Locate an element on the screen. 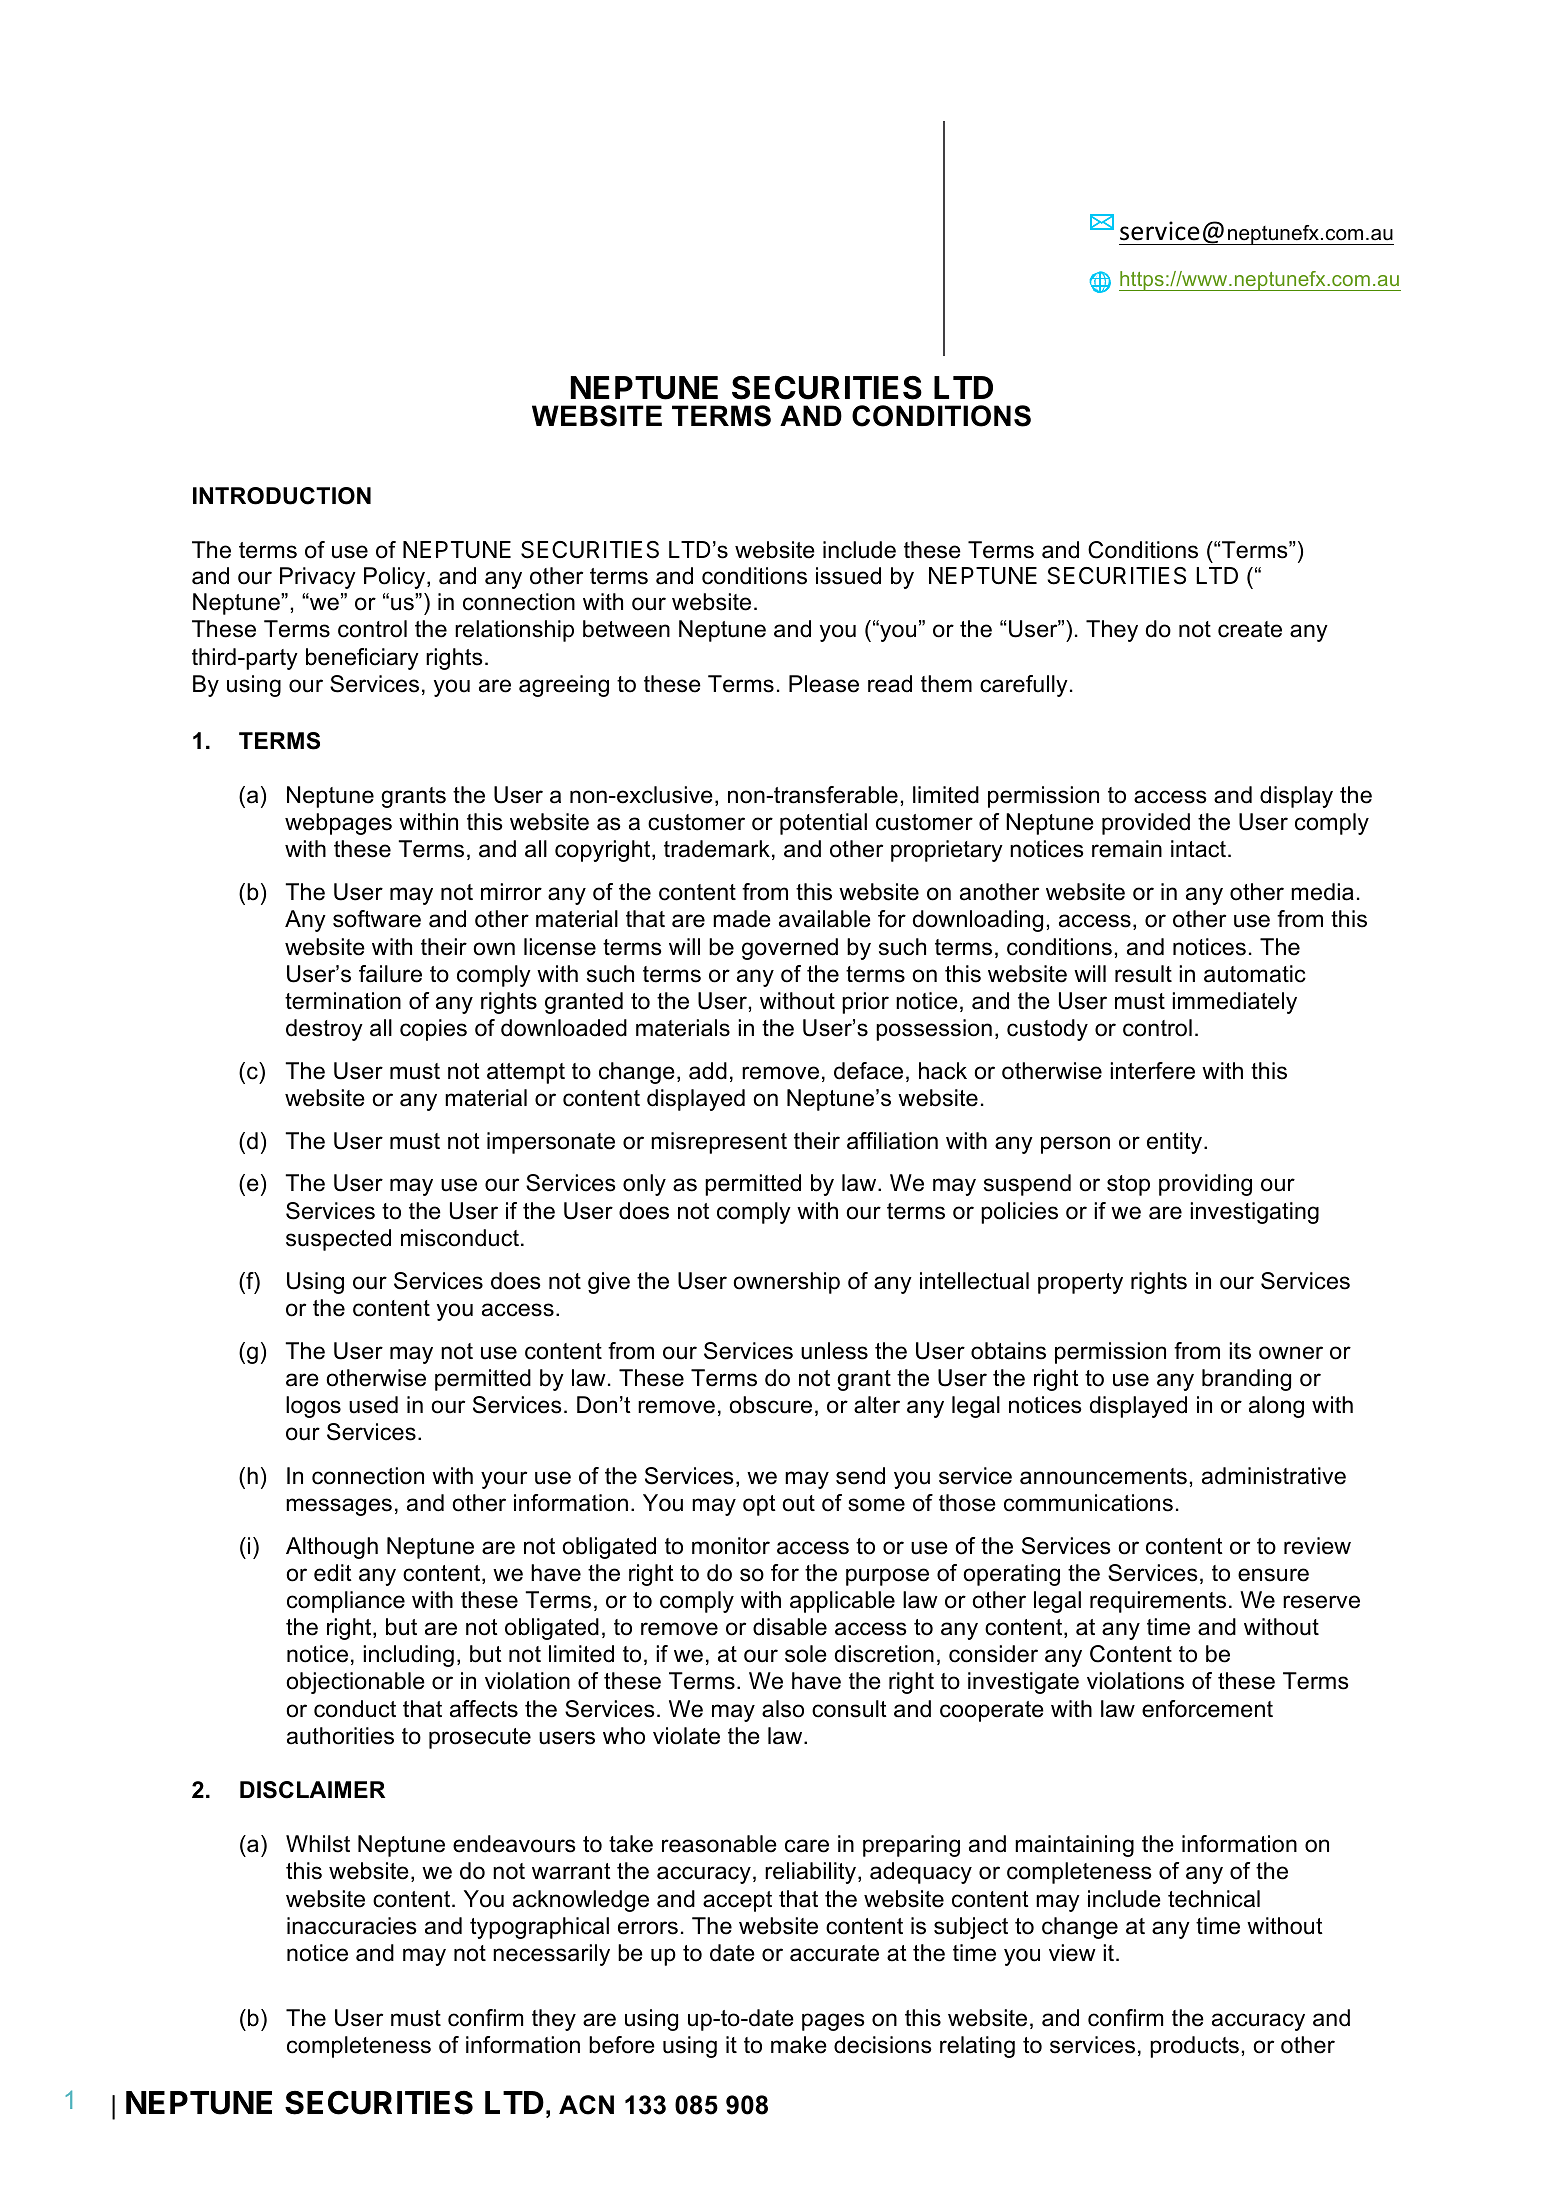 The image size is (1563, 2210). unless is located at coordinates (834, 1351).
